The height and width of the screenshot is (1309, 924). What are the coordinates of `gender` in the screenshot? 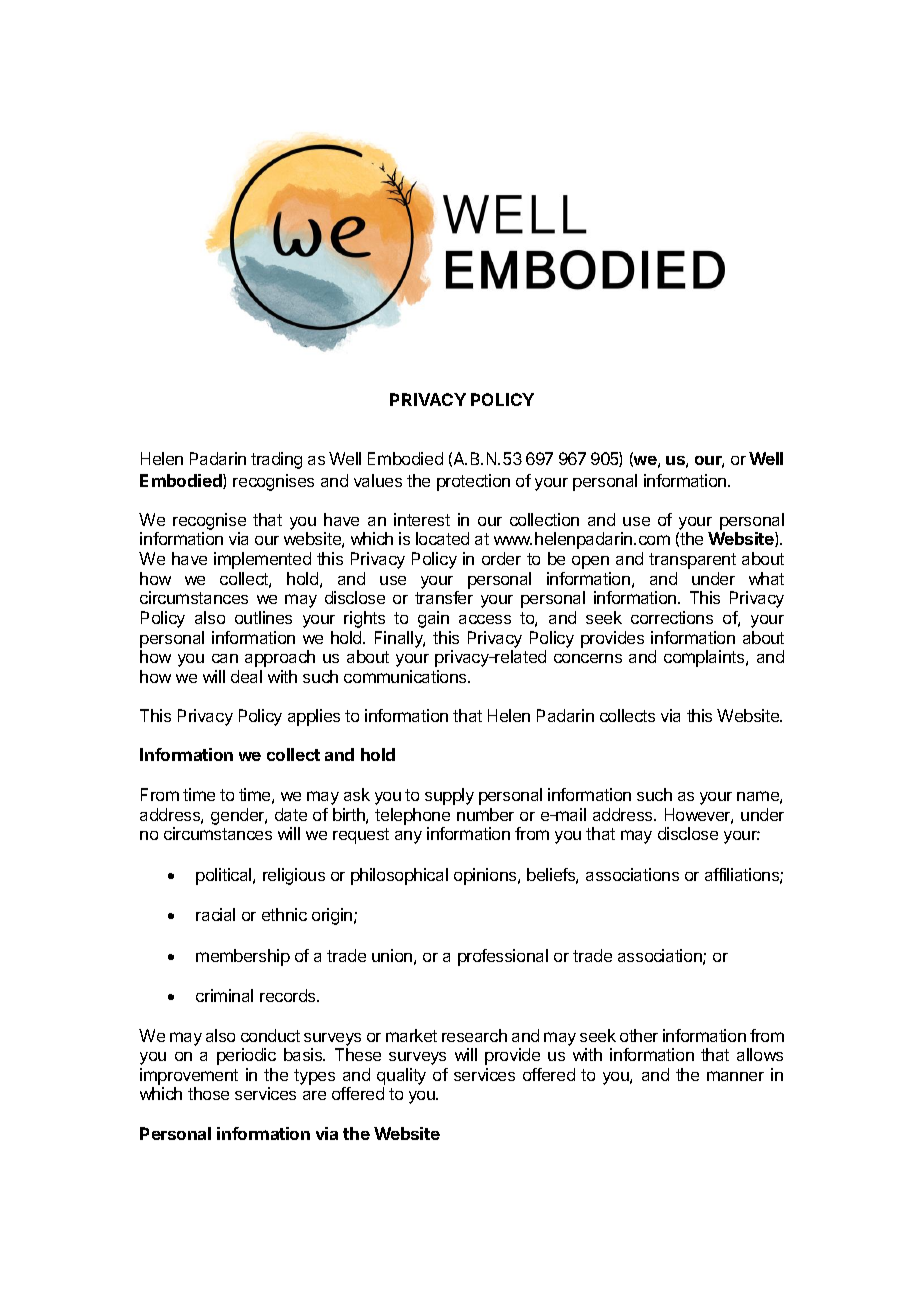 It's located at (238, 816).
